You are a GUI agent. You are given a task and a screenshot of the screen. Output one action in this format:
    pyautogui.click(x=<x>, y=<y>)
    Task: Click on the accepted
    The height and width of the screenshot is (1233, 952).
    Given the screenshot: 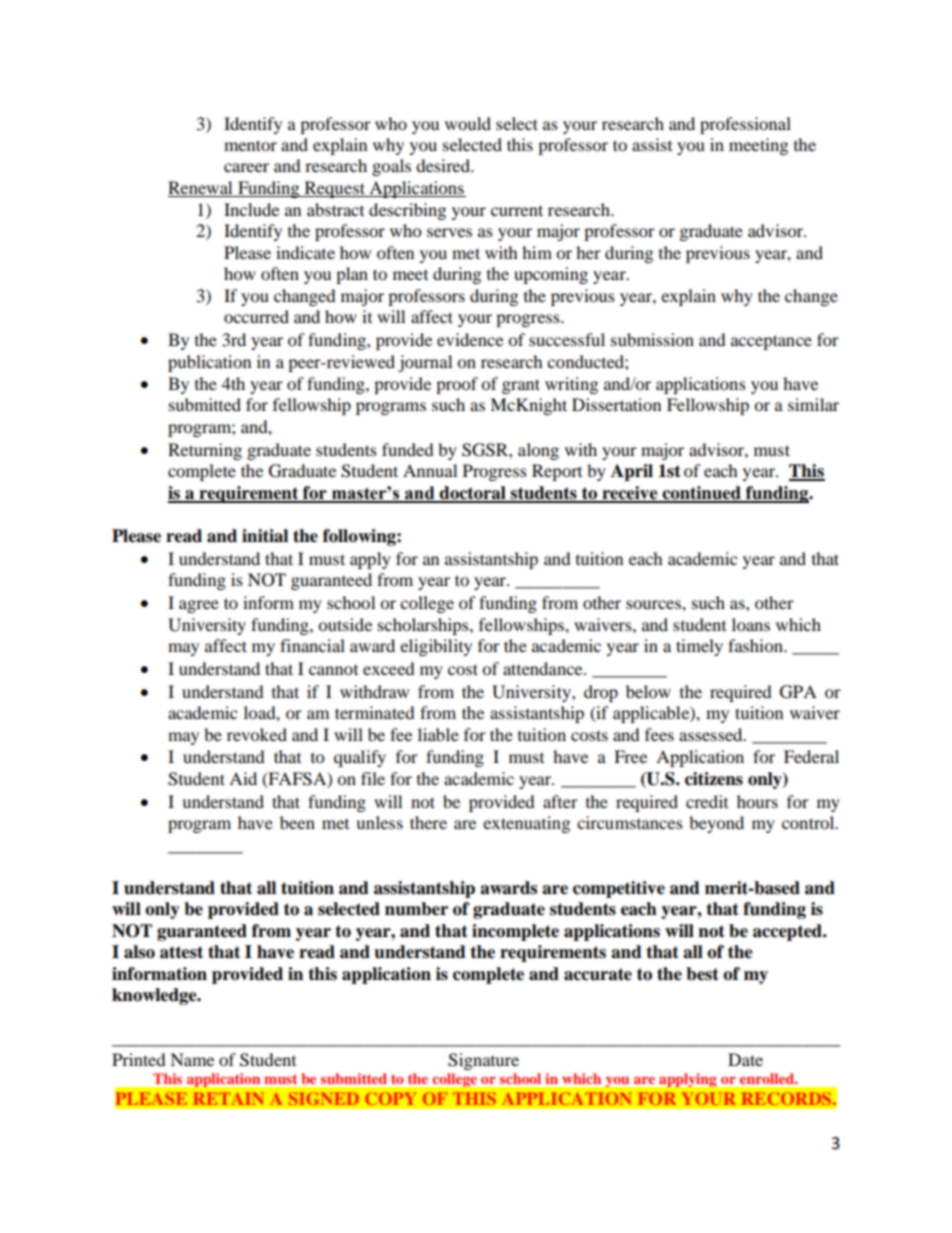 What is the action you would take?
    pyautogui.click(x=788, y=932)
